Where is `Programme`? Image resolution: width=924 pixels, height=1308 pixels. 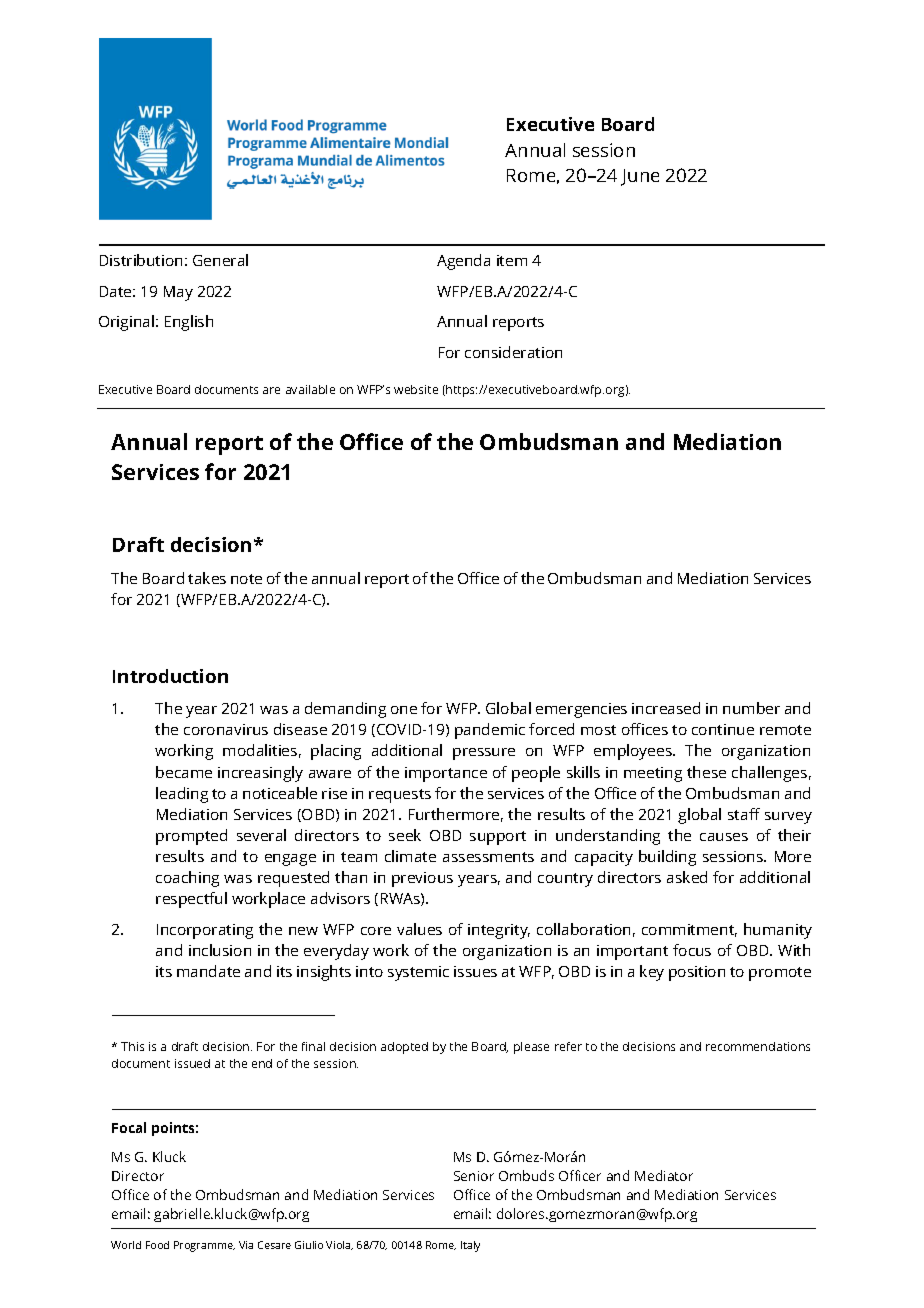 Programme is located at coordinates (204, 1246).
